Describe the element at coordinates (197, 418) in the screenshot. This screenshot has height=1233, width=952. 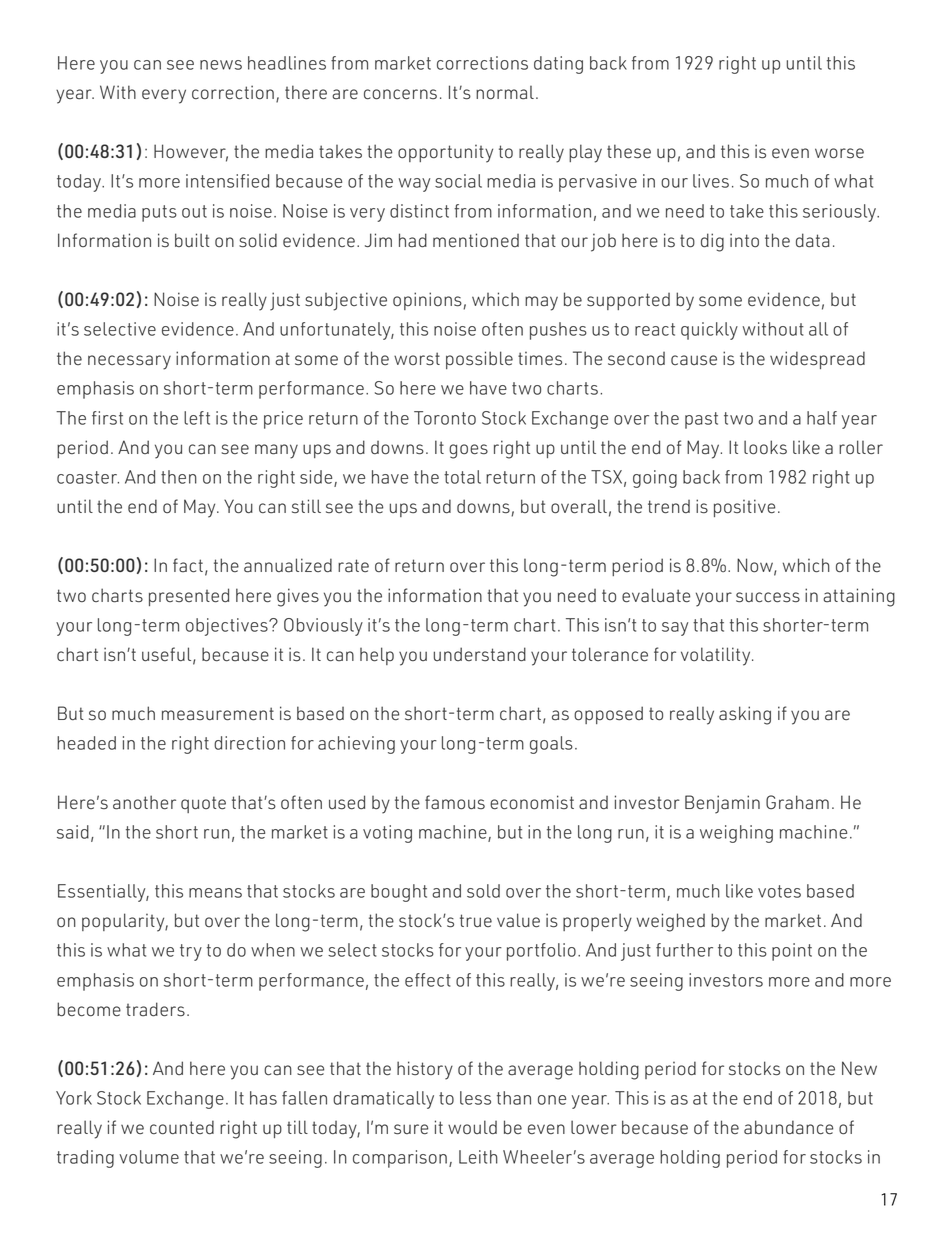
I see `left` at that location.
